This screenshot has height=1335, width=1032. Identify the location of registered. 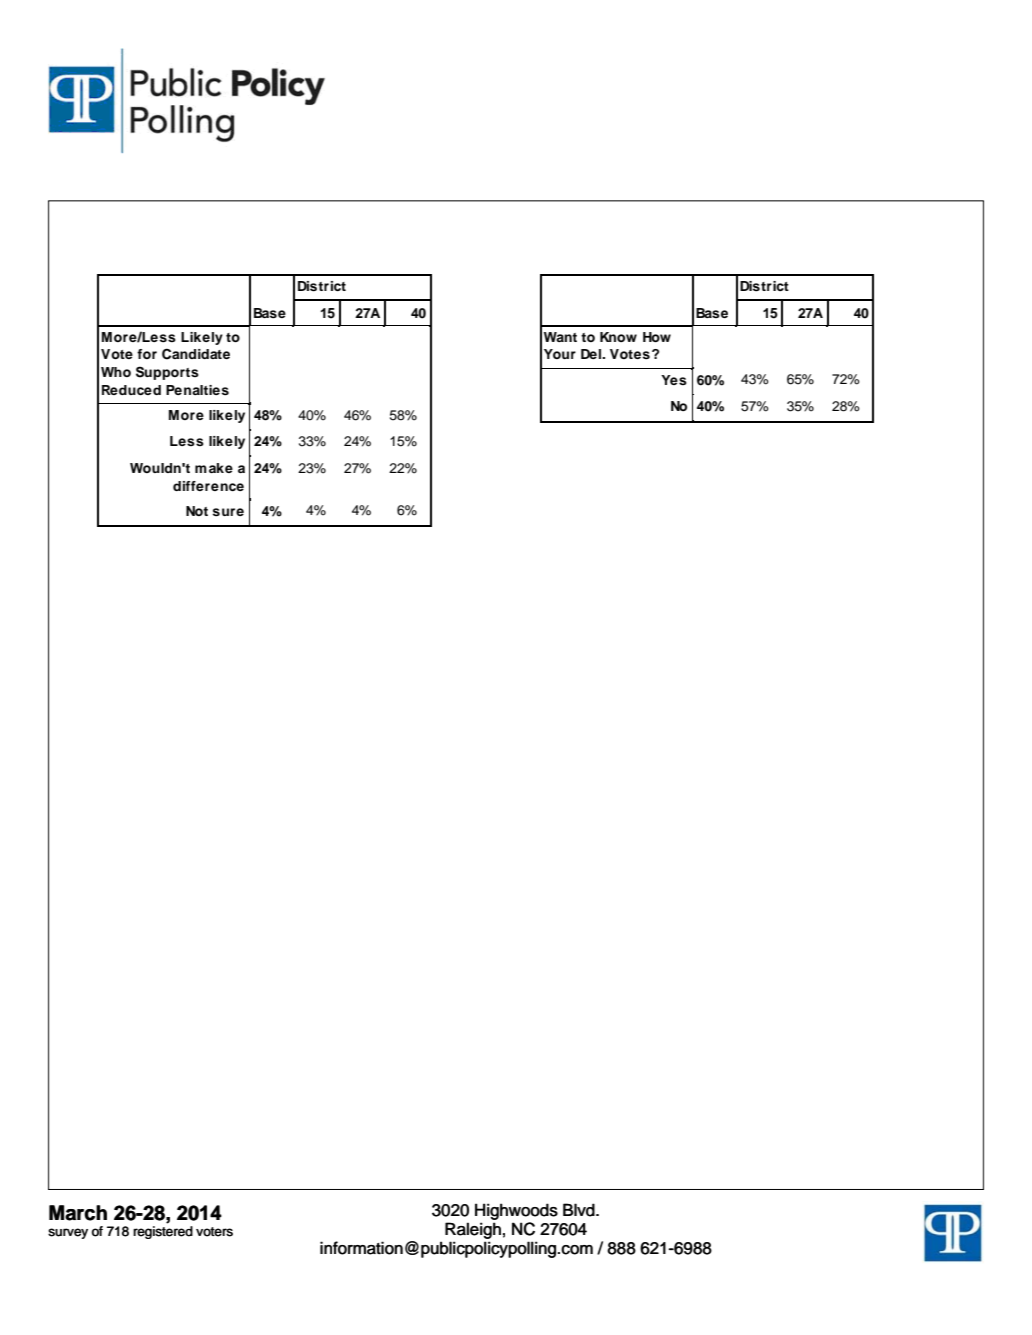
(163, 1232).
